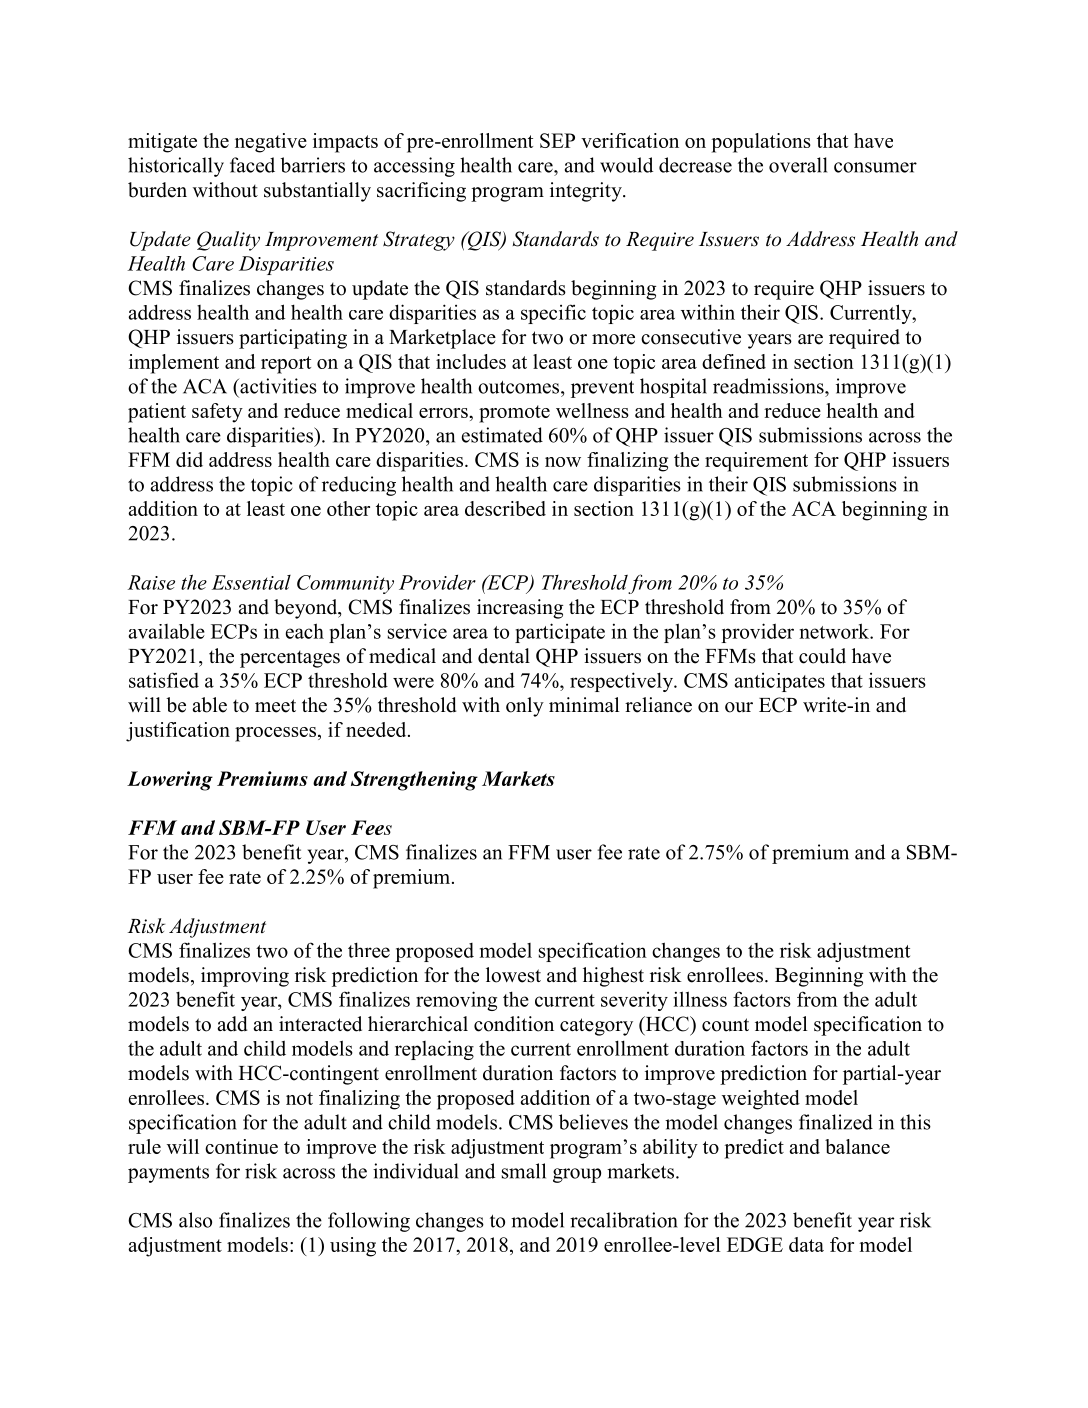 This screenshot has height=1408, width=1088. Describe the element at coordinates (525, 707) in the screenshot. I see `only` at that location.
